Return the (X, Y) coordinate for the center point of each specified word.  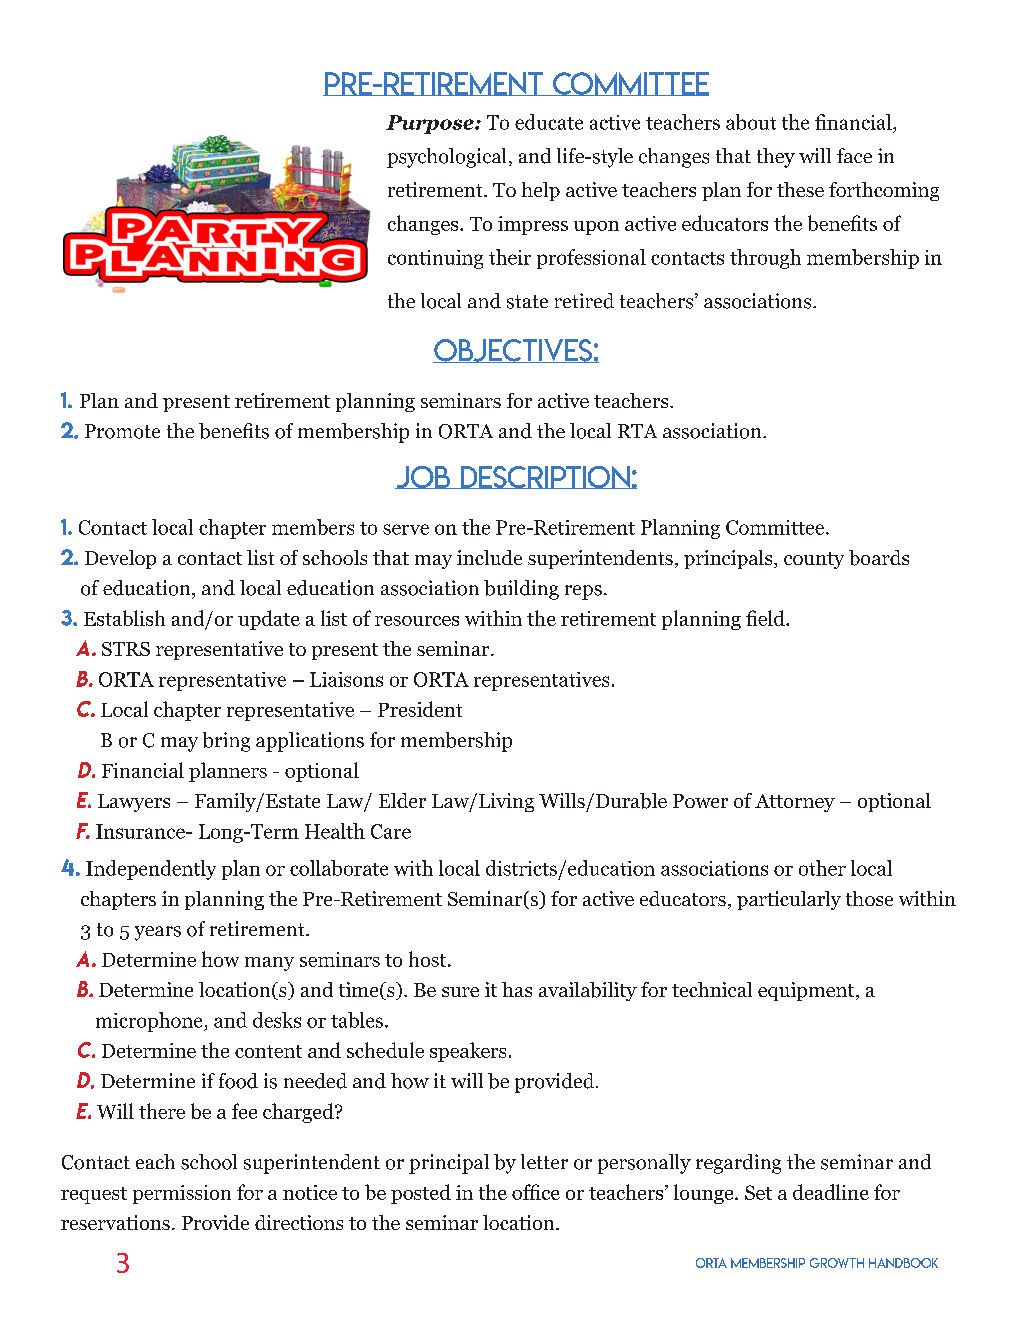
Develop (120, 559)
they (776, 158)
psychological (446, 158)
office (536, 1192)
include (489, 557)
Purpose (431, 124)
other (822, 868)
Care (391, 831)
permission (182, 1194)
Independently (151, 870)
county (814, 560)
